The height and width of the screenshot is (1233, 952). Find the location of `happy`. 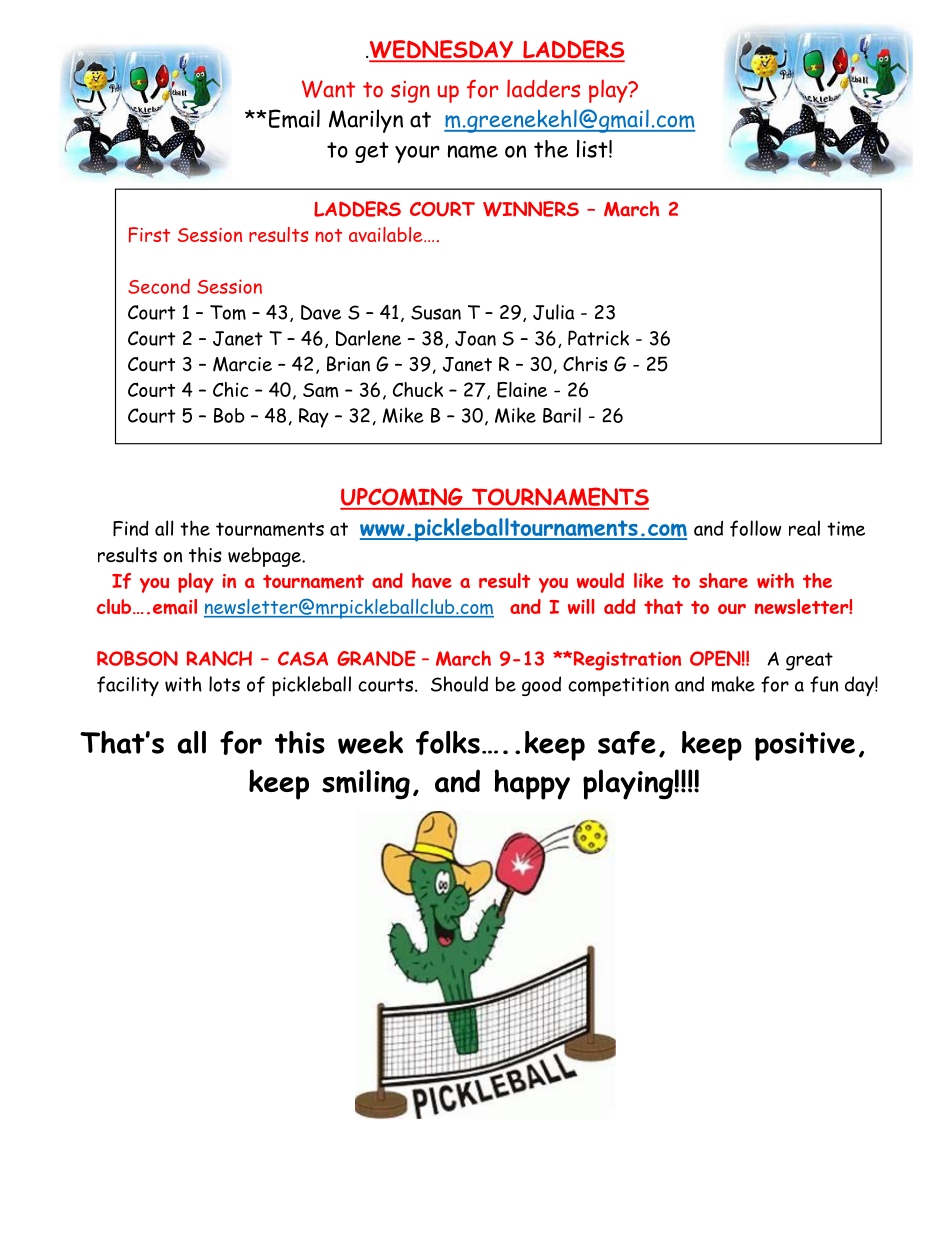

happy is located at coordinates (532, 784).
